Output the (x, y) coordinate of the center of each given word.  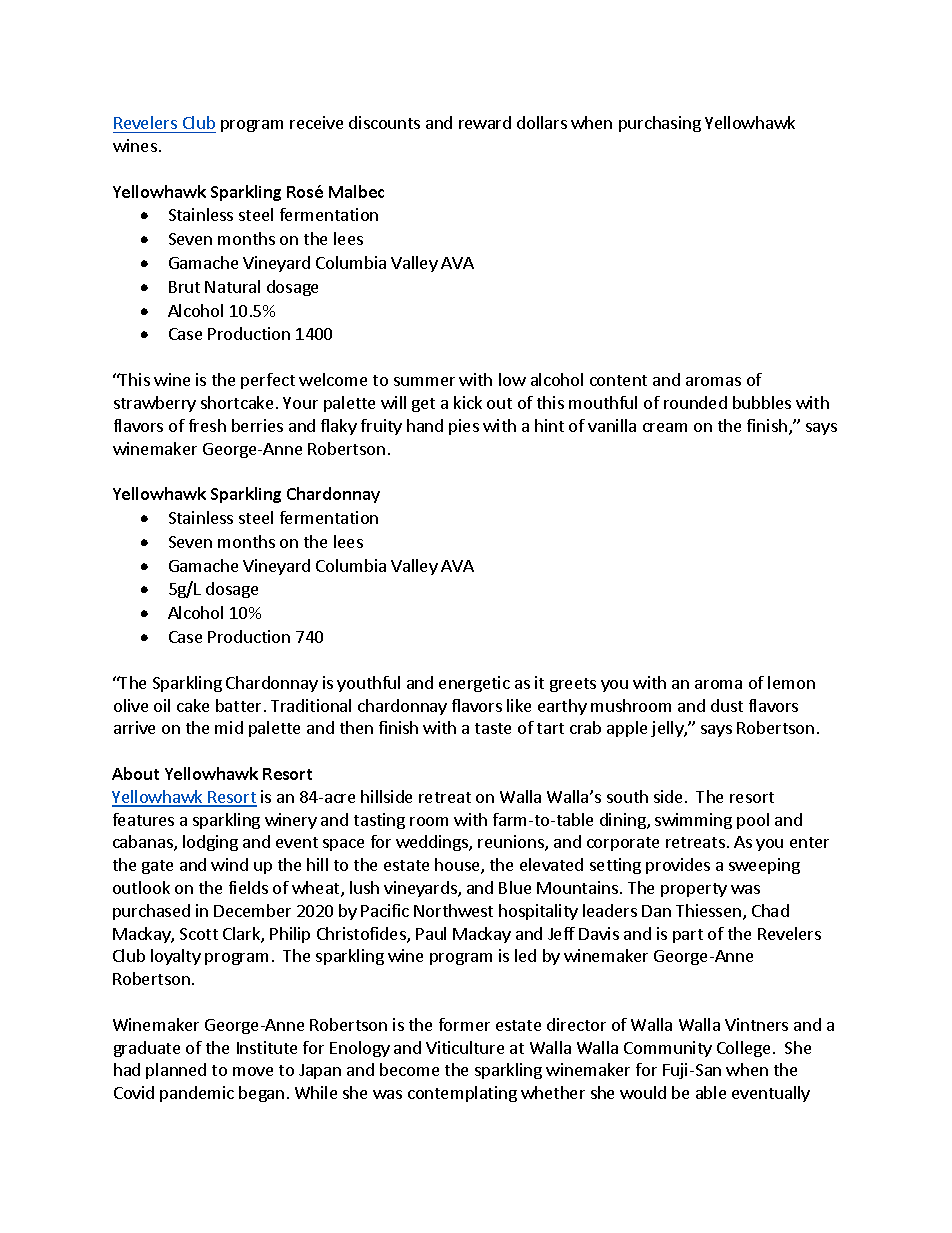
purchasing (660, 124)
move (253, 1071)
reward (485, 122)
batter (238, 705)
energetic (474, 684)
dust (727, 705)
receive (316, 122)
